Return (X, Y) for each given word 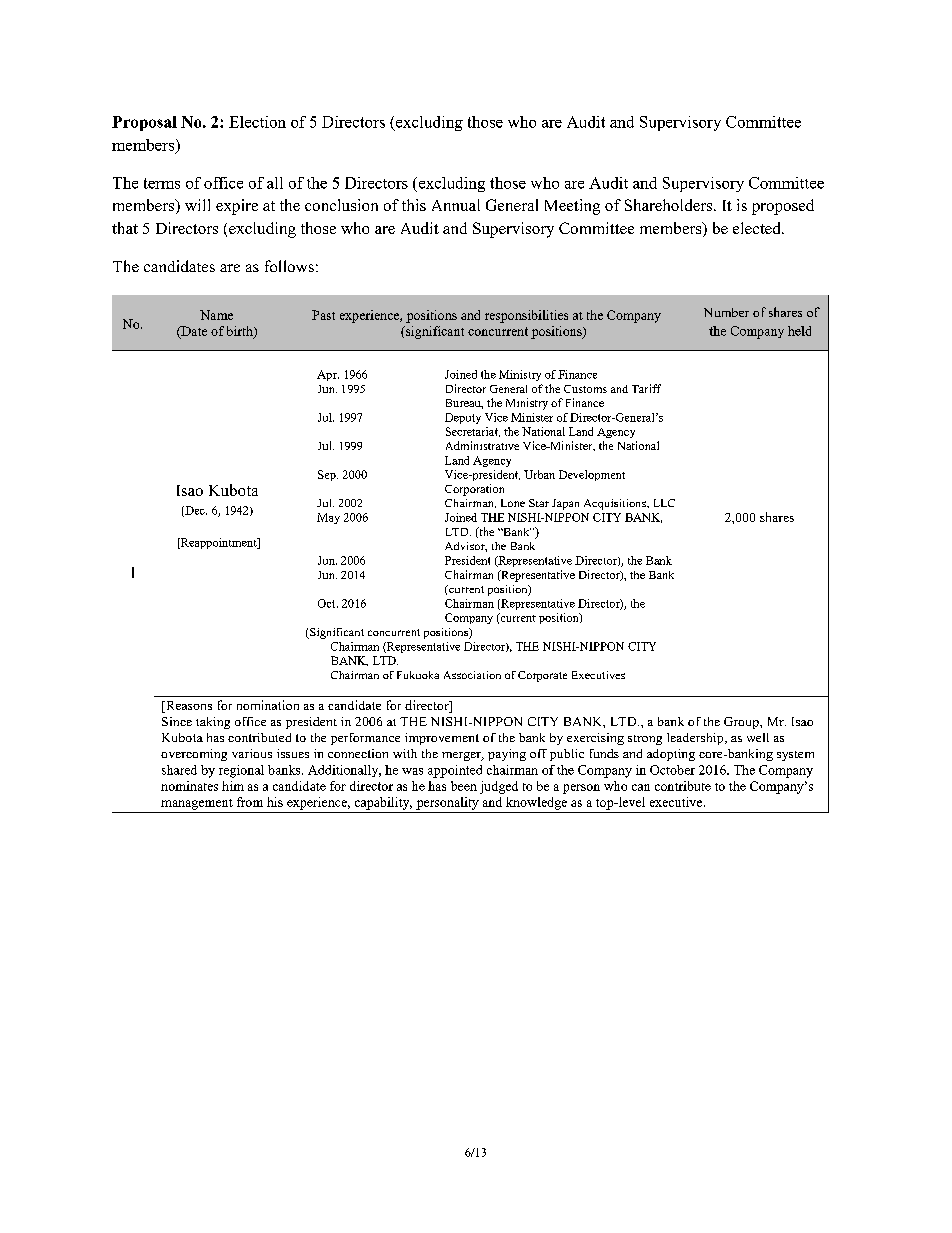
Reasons (188, 707)
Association (472, 675)
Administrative (482, 445)
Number (726, 312)
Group (742, 723)
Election (257, 122)
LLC (664, 503)
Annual (456, 205)
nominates (189, 786)
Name (216, 315)
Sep (328, 475)
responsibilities (526, 316)
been (464, 786)
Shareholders (670, 205)
